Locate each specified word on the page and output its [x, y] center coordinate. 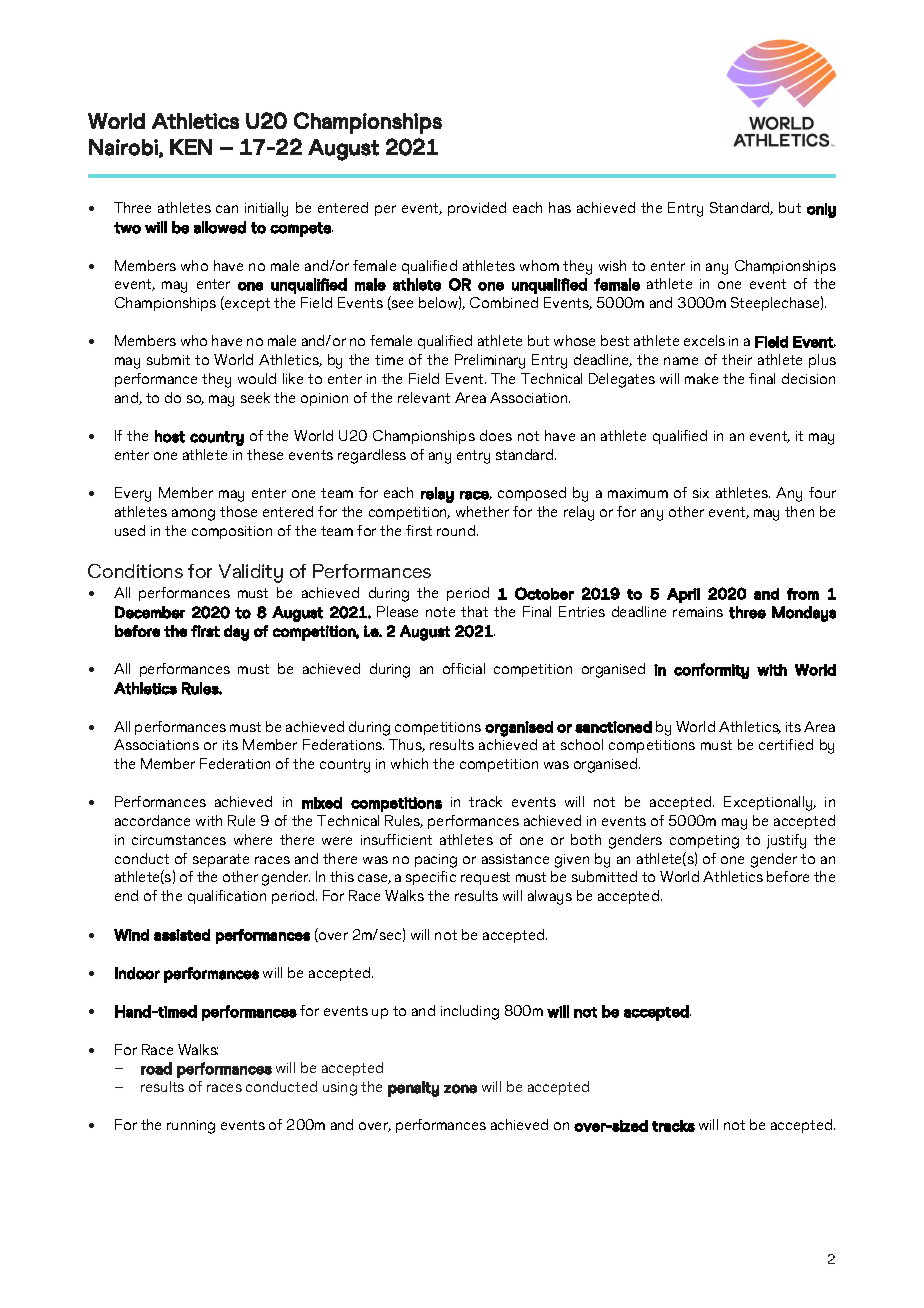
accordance [152, 820]
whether [482, 511]
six [701, 493]
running [191, 1127]
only [821, 210]
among [193, 515]
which [409, 763]
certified [786, 744]
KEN [191, 147]
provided [477, 209]
